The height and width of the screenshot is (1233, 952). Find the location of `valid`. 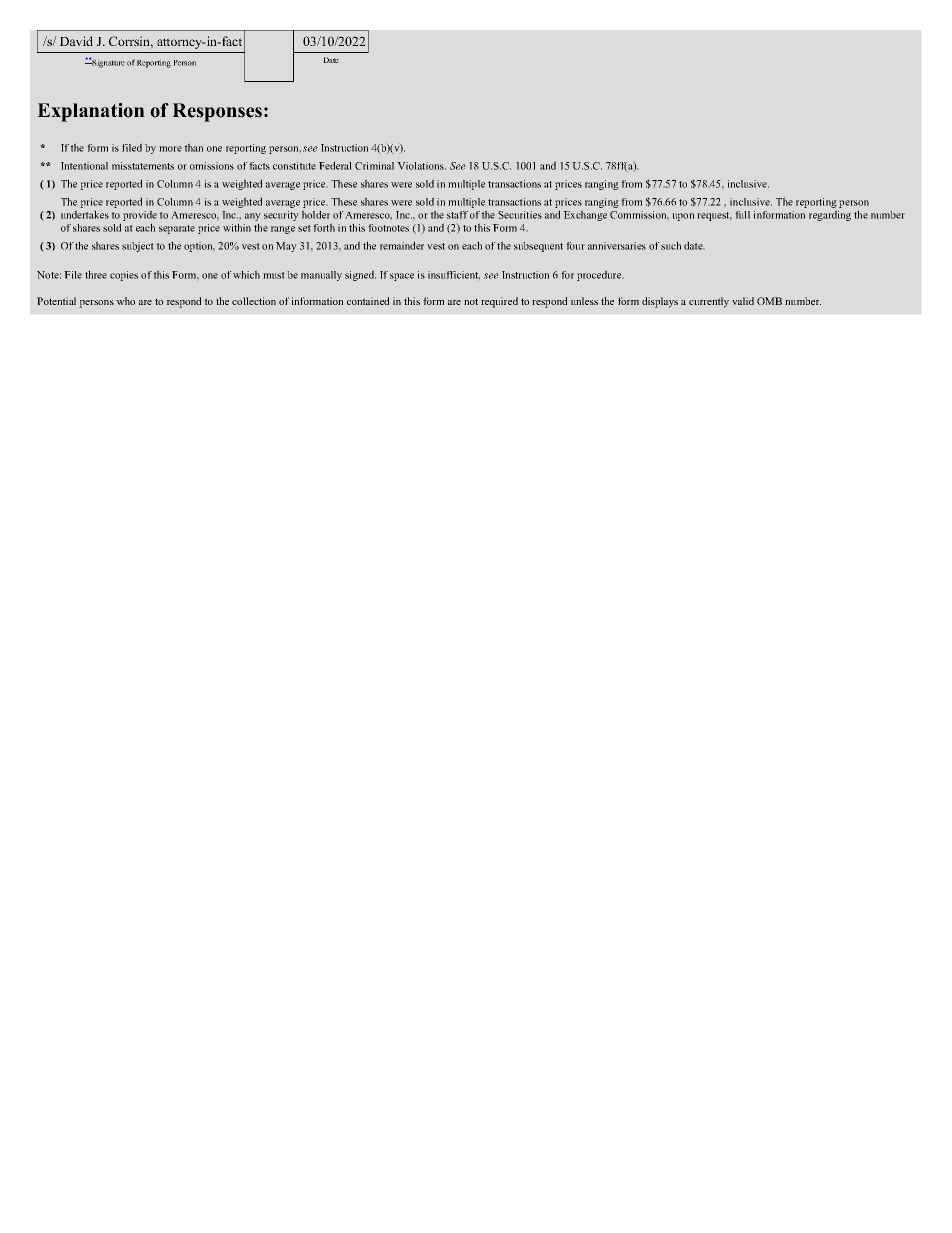

valid is located at coordinates (743, 301).
